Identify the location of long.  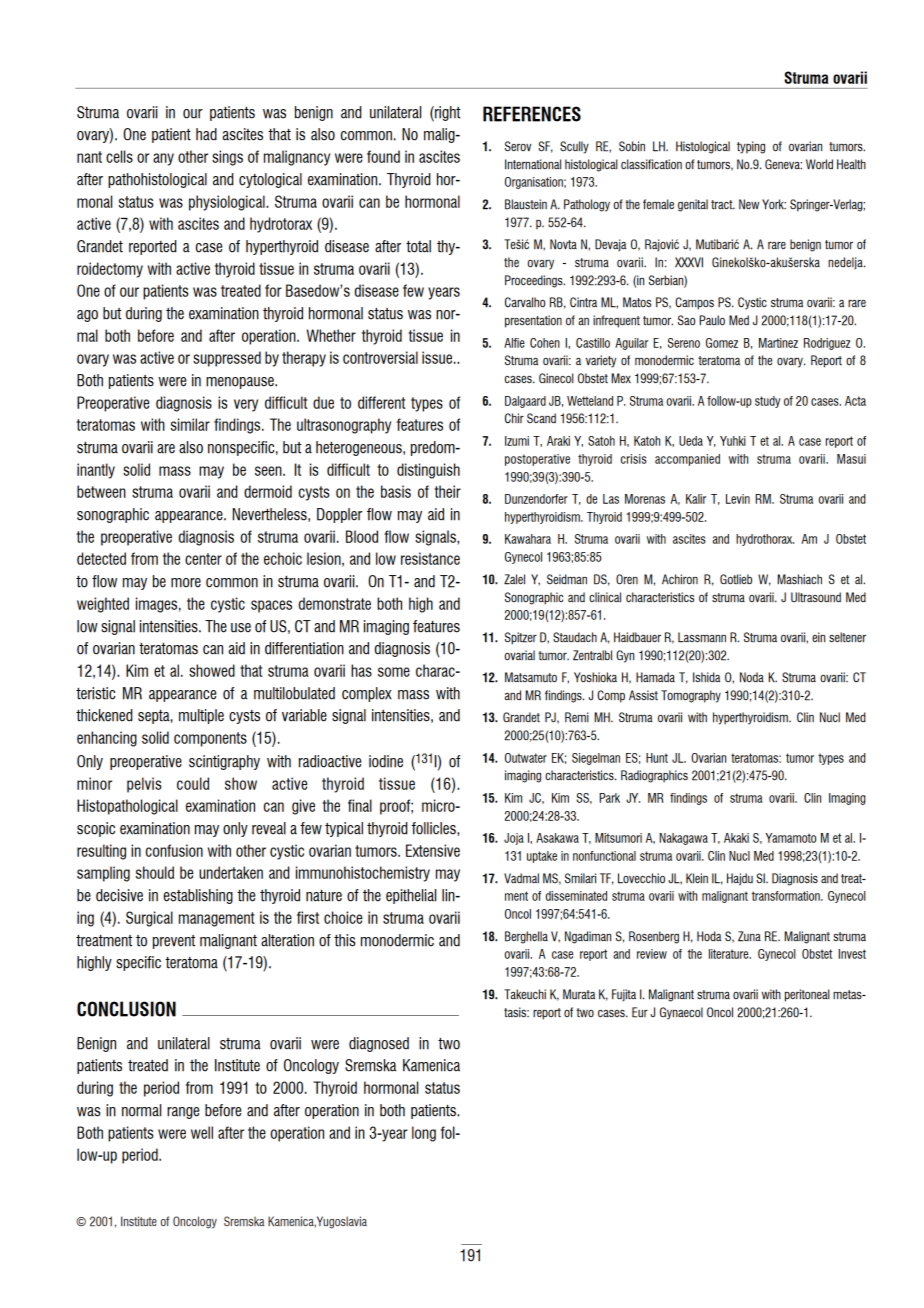
(424, 1134).
